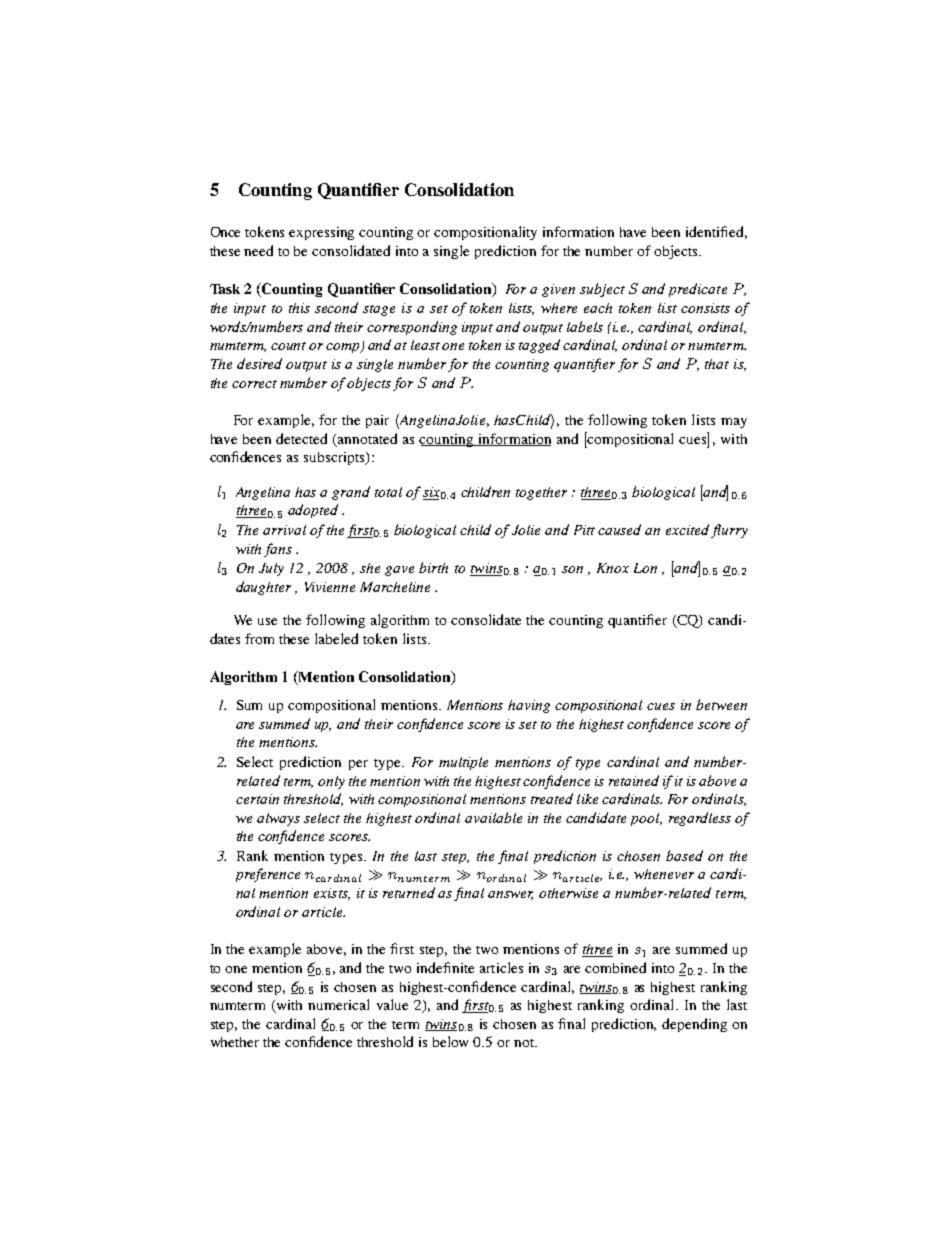  Describe the element at coordinates (433, 567) in the document. I see `birth` at that location.
